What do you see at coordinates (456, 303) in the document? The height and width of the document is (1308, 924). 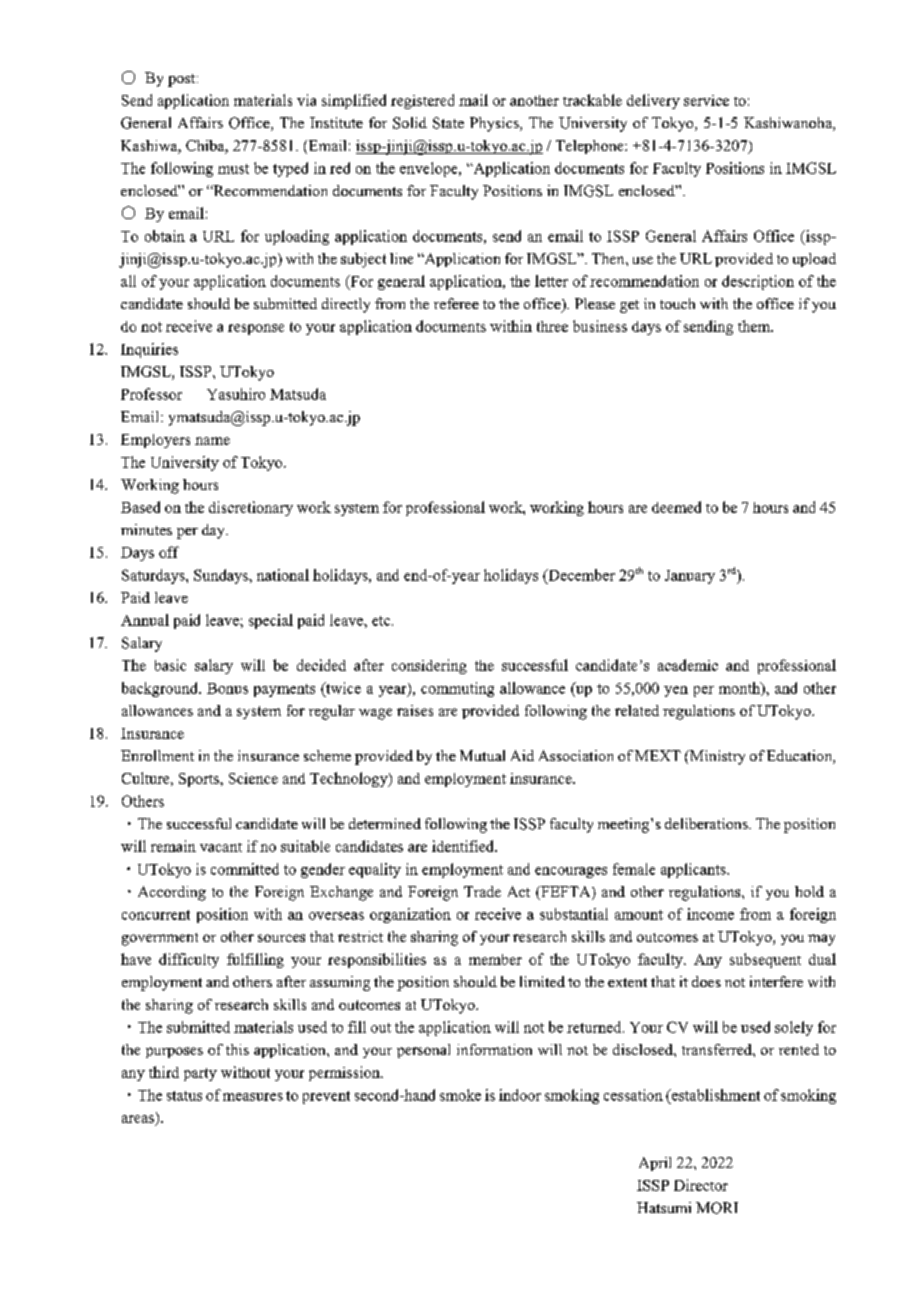 I see `referee` at bounding box center [456, 303].
